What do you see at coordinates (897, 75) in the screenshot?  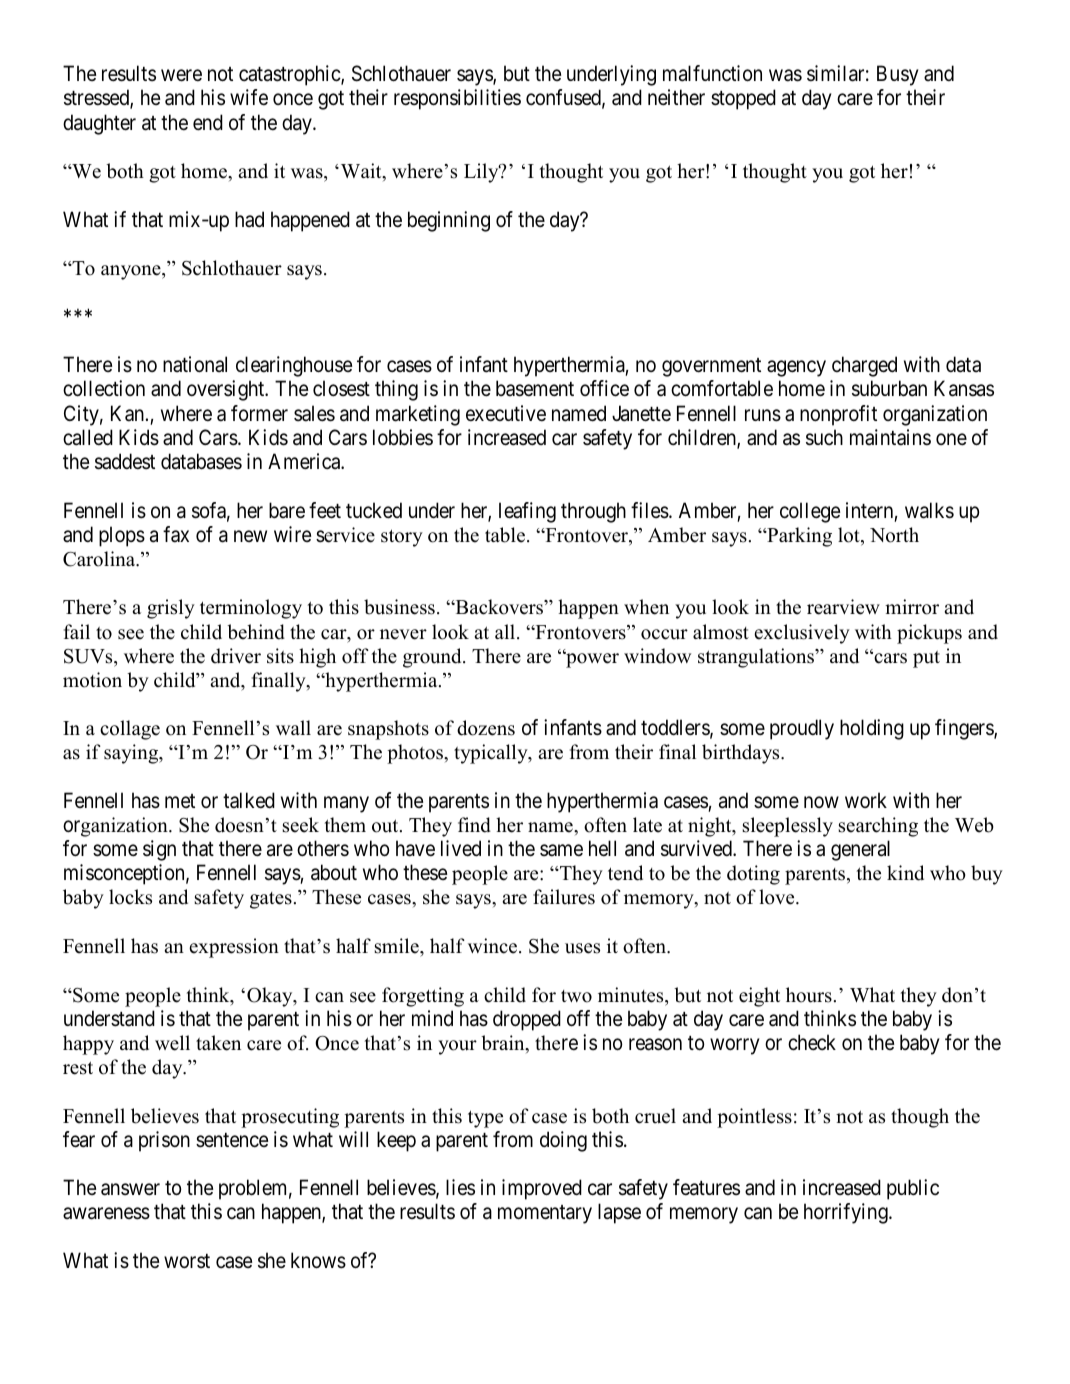 I see `Busy` at bounding box center [897, 75].
